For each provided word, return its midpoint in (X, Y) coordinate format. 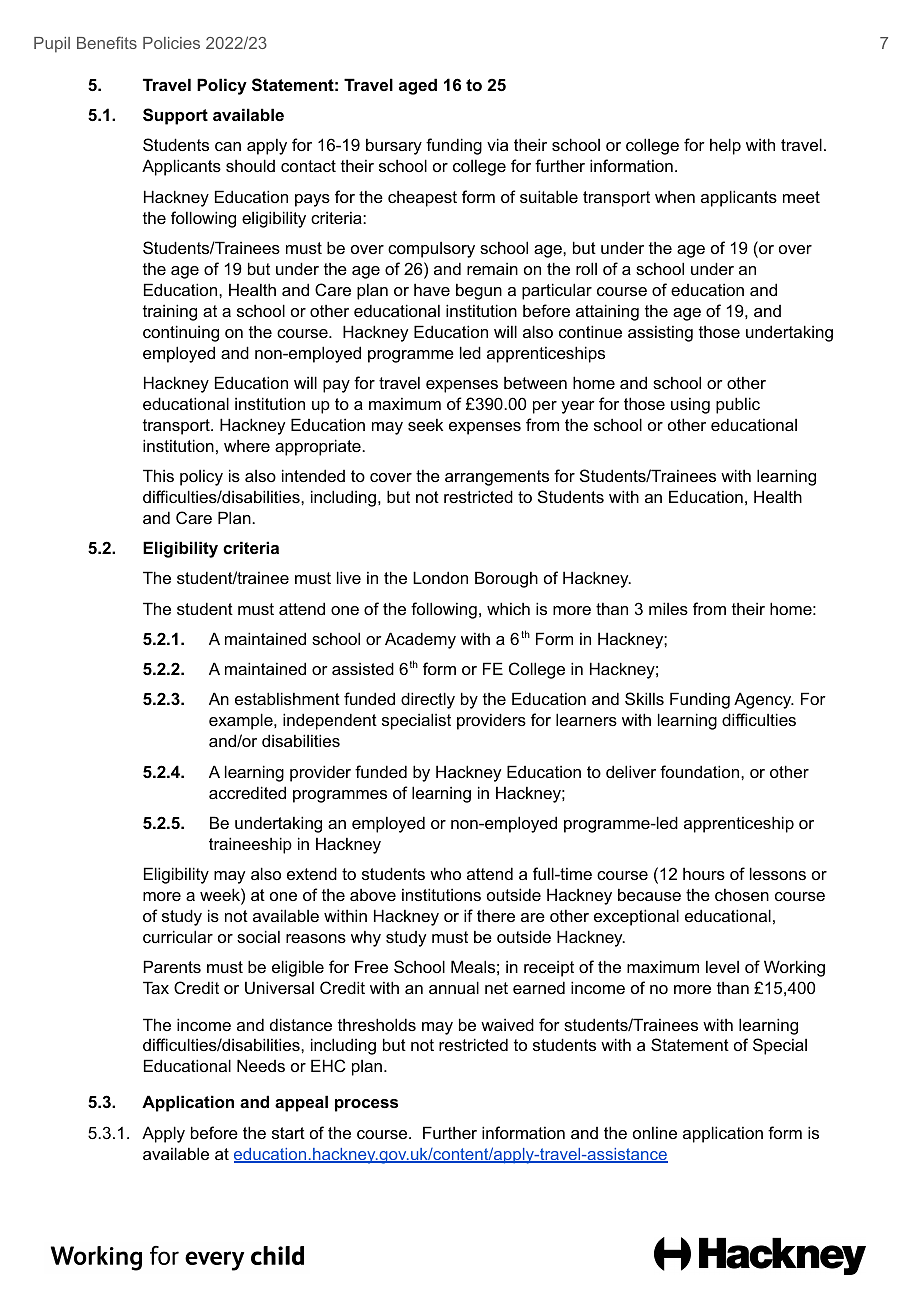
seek (425, 424)
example (242, 721)
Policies (171, 43)
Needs (261, 1065)
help (725, 146)
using (690, 405)
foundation (701, 771)
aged (418, 86)
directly (428, 700)
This (158, 475)
